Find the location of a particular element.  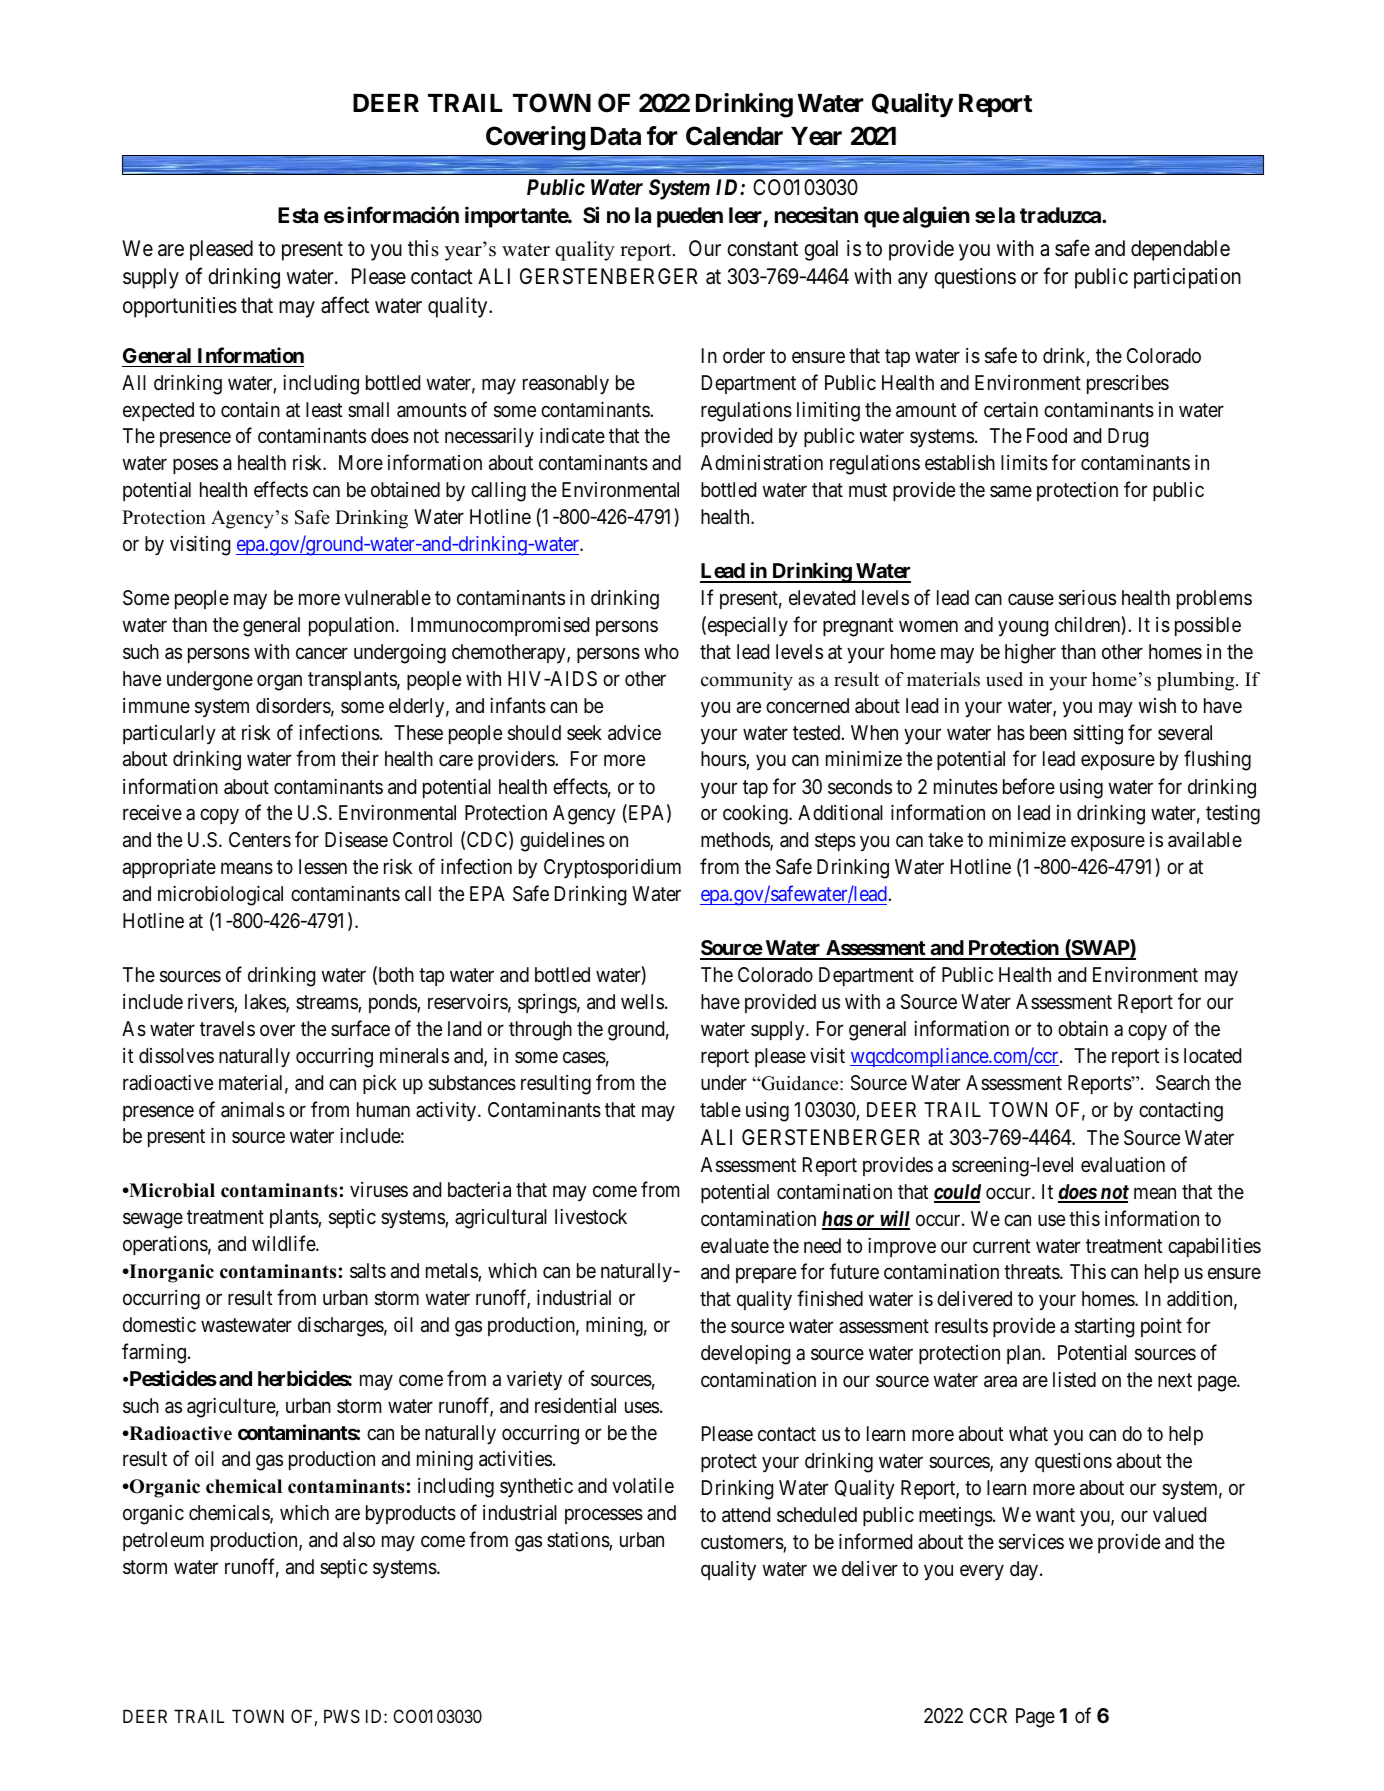

prepare is located at coordinates (766, 1275).
